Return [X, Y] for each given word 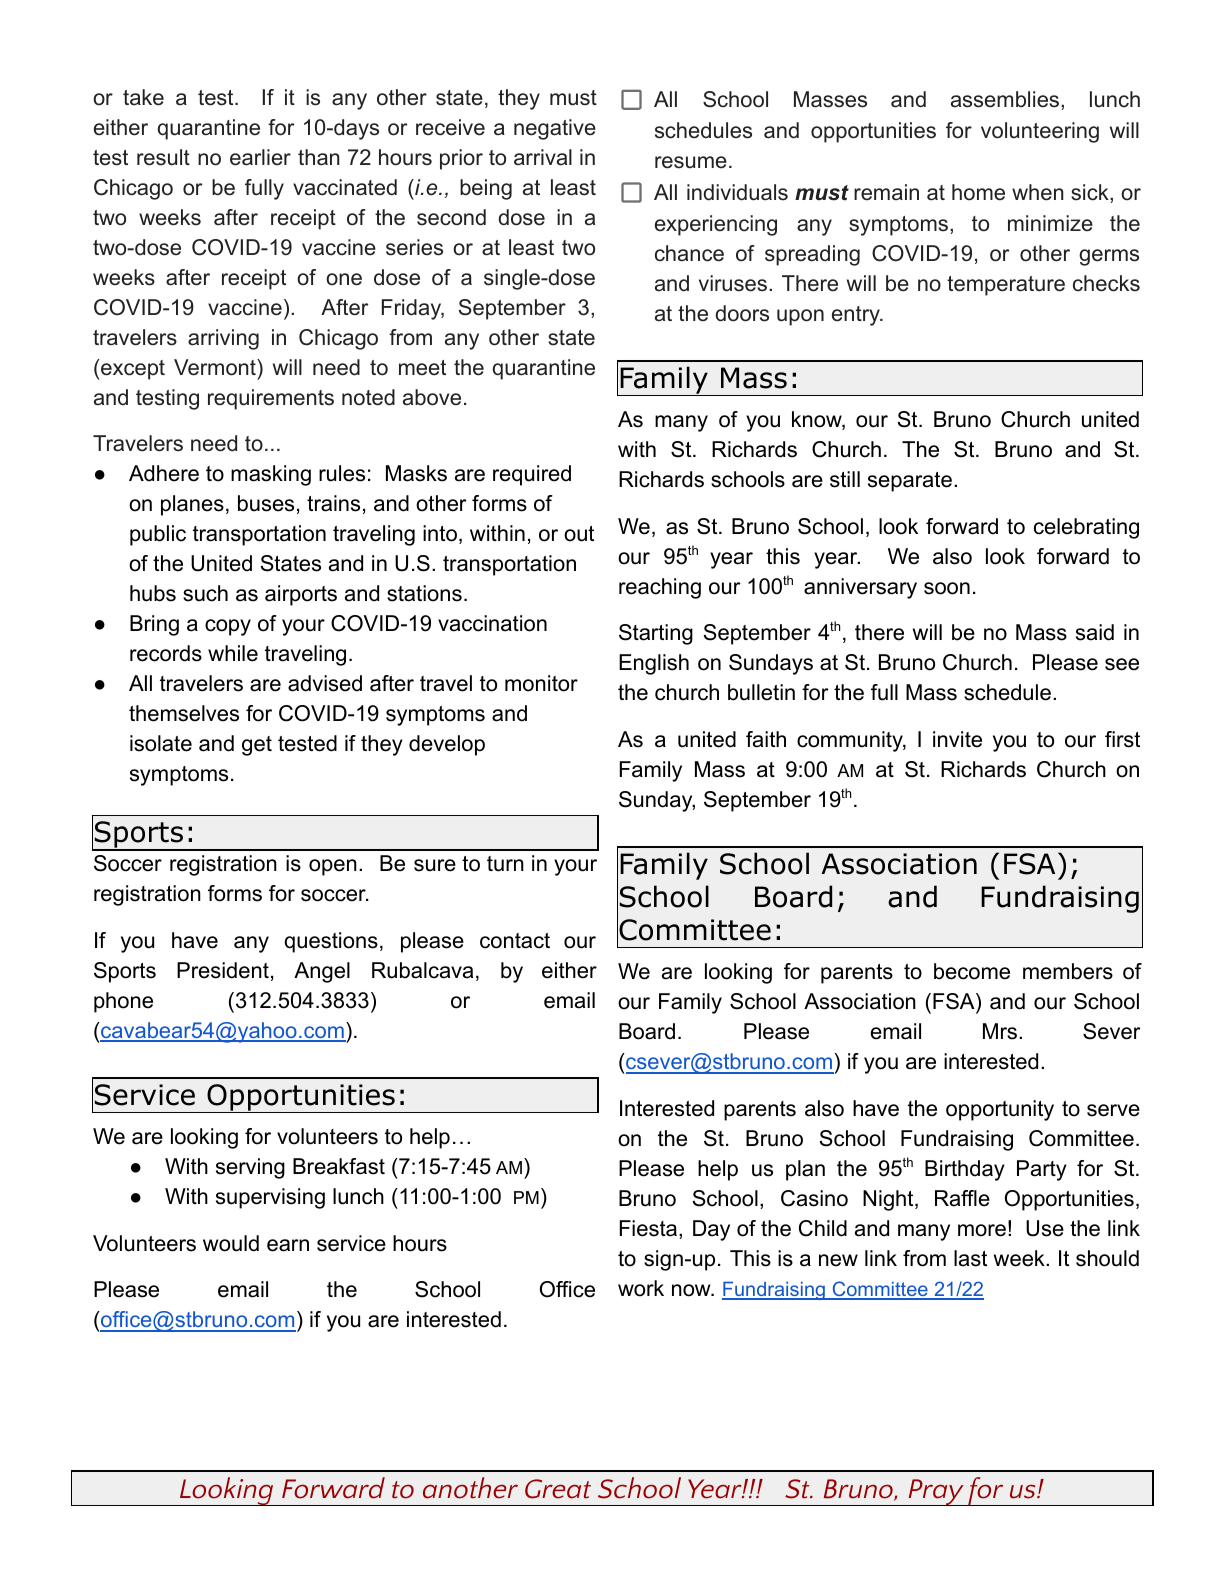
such [205, 593]
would [231, 1243]
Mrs [1001, 1031]
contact [515, 941]
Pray [936, 1492]
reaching [660, 588]
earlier [260, 157]
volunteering [1040, 132]
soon [947, 588]
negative [555, 129]
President [223, 970]
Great [558, 1489]
